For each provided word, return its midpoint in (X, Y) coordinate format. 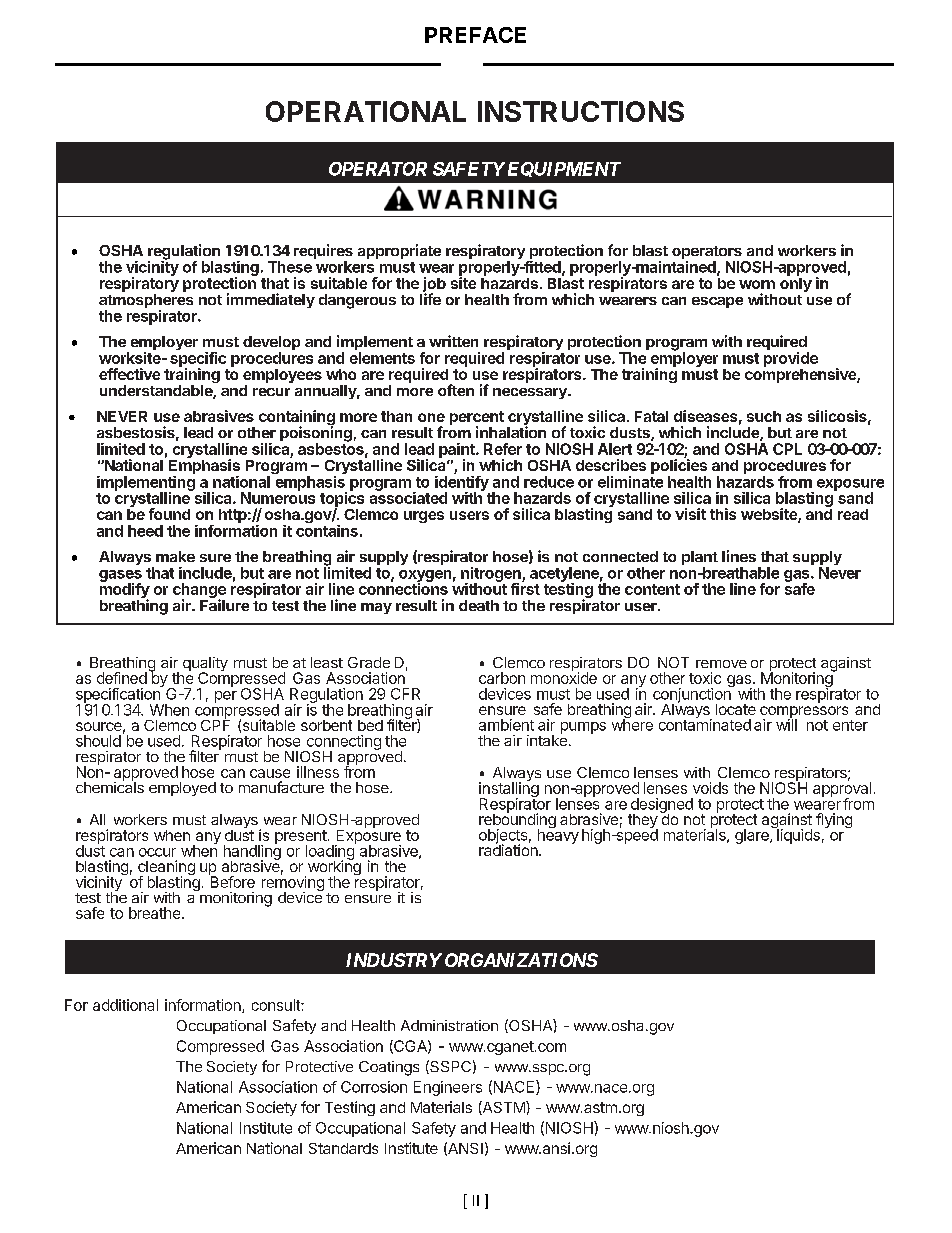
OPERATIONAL (366, 111)
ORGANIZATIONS (521, 960)
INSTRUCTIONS (581, 111)
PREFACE (475, 35)
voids (710, 788)
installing (509, 790)
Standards (343, 1148)
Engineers (448, 1088)
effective (129, 374)
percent (477, 419)
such (764, 416)
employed (182, 789)
